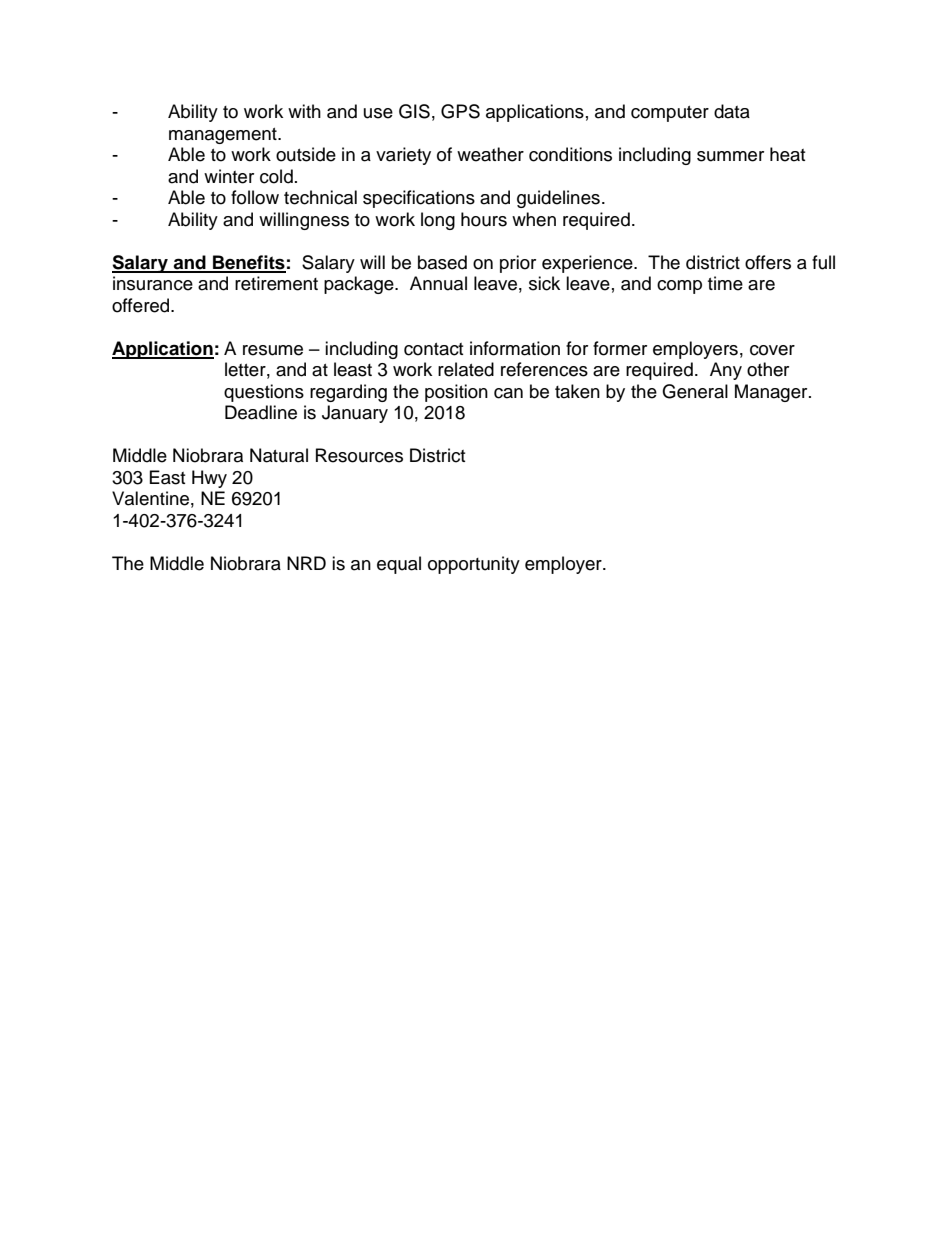 This screenshot has width=952, height=1233. Describe the element at coordinates (460, 111) in the screenshot. I see `GPS` at that location.
